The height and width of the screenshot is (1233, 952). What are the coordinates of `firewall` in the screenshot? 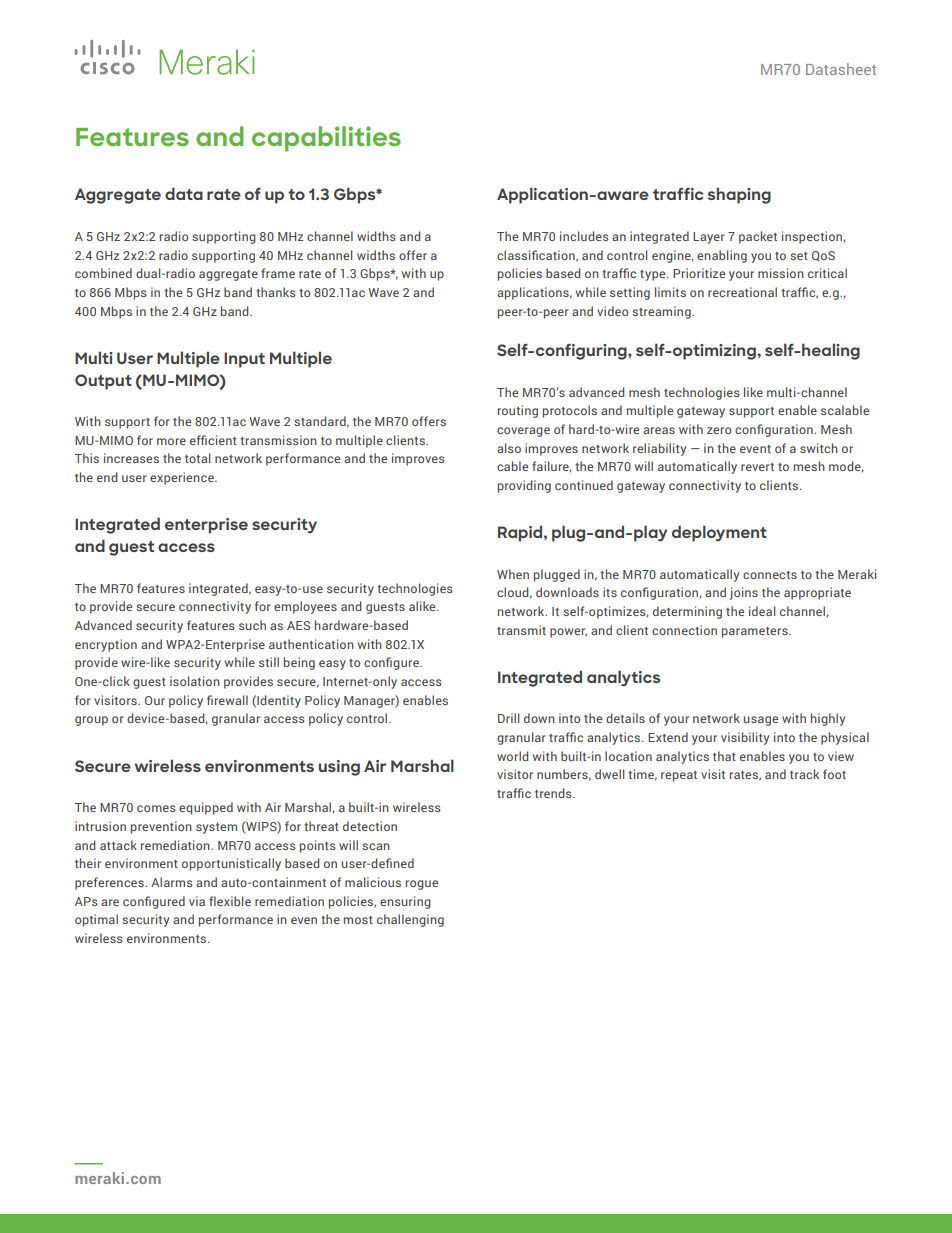 It's located at (227, 700).
